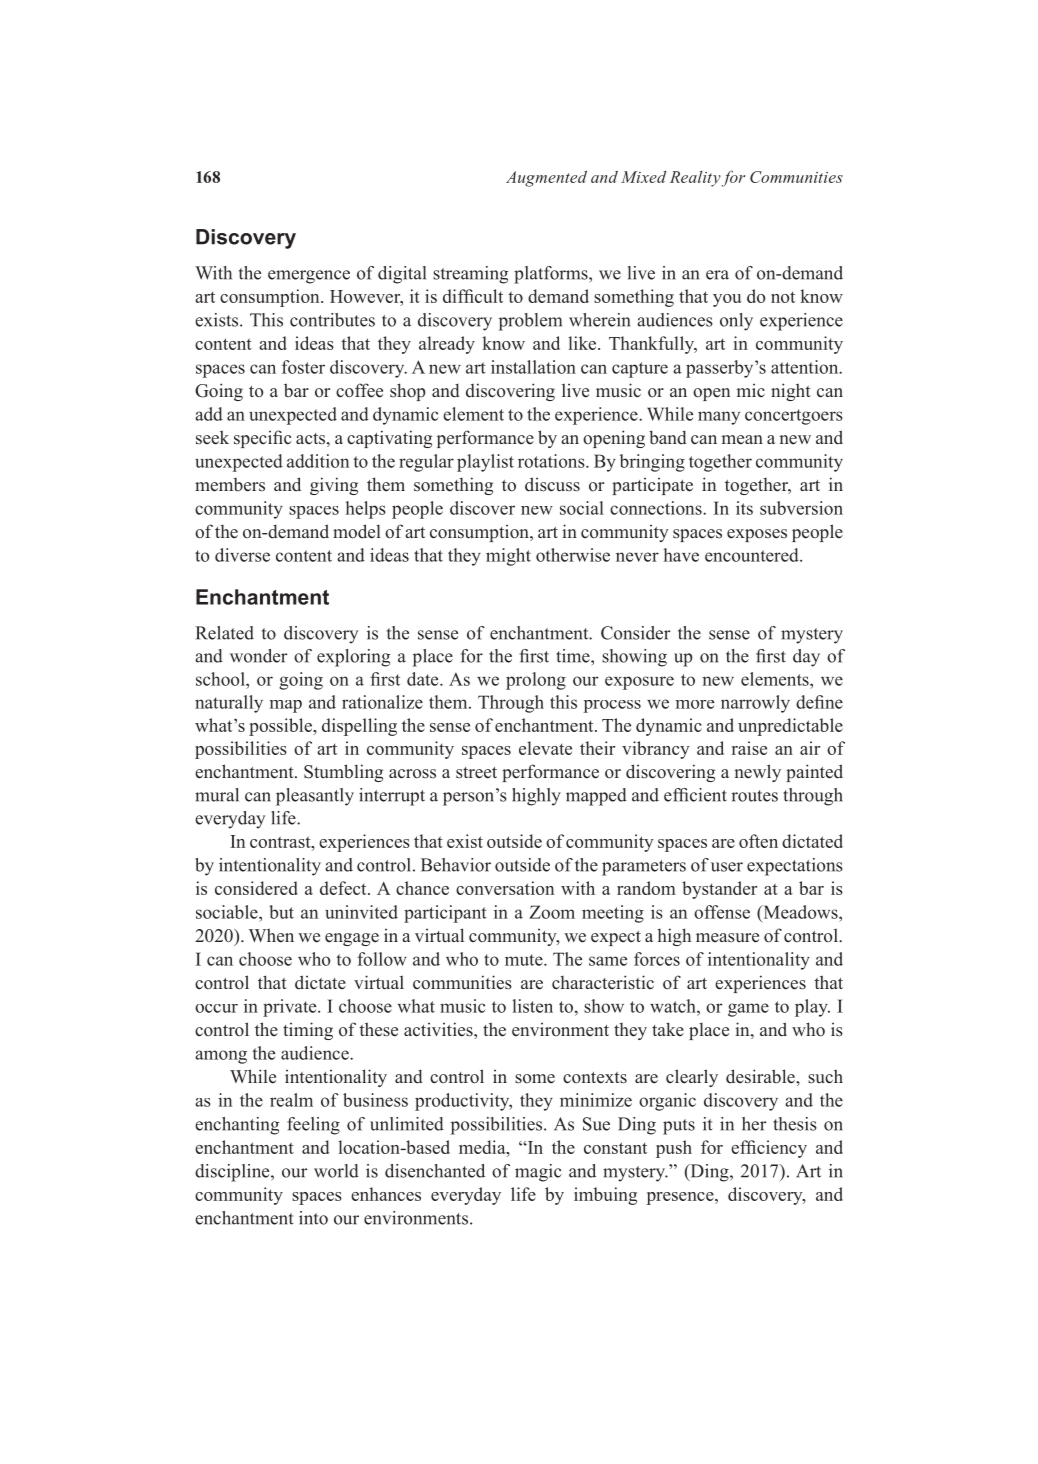 Image resolution: width=1038 pixels, height=1464 pixels. I want to click on into, so click(313, 1218).
